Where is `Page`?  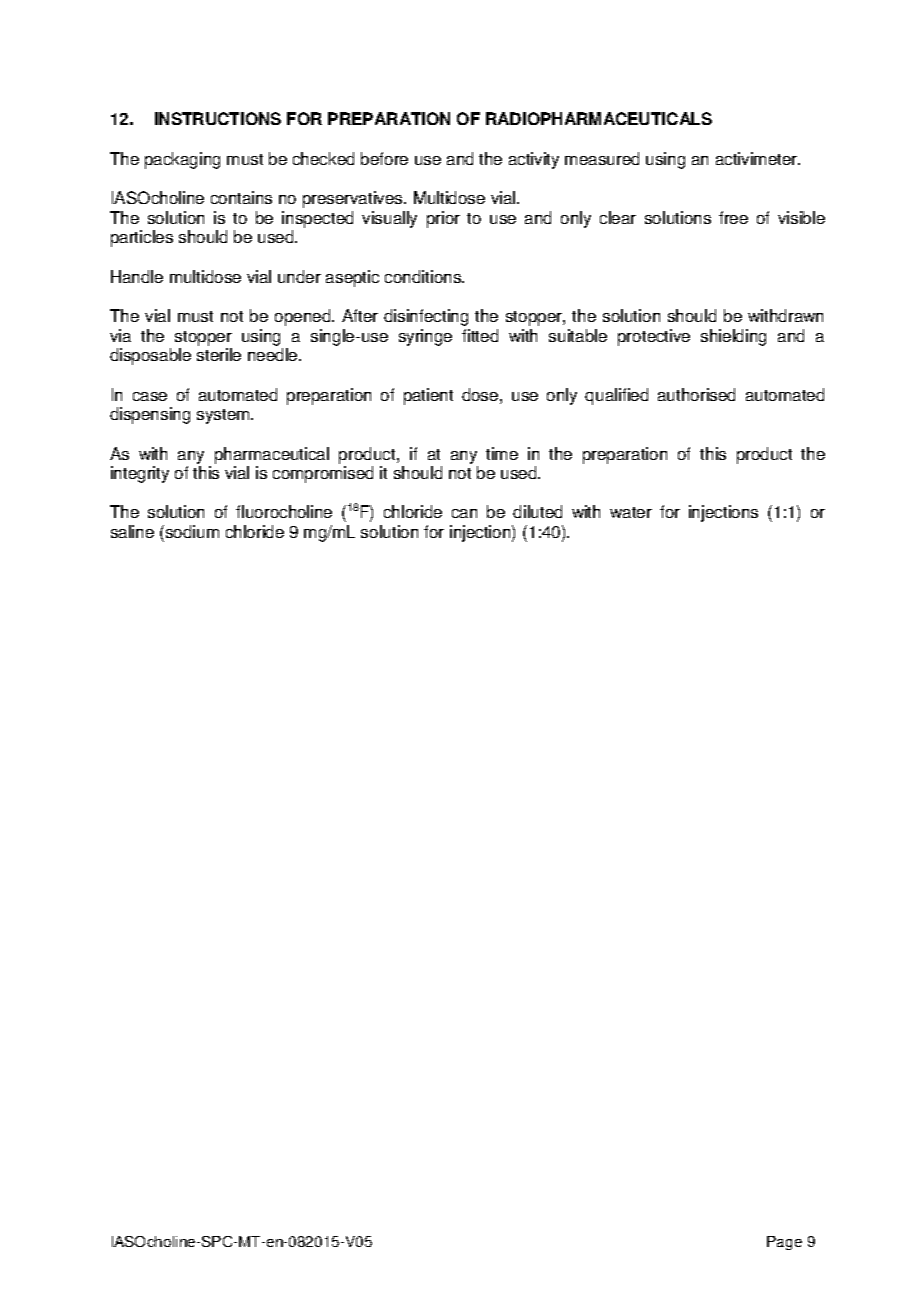
Page is located at coordinates (784, 1243).
